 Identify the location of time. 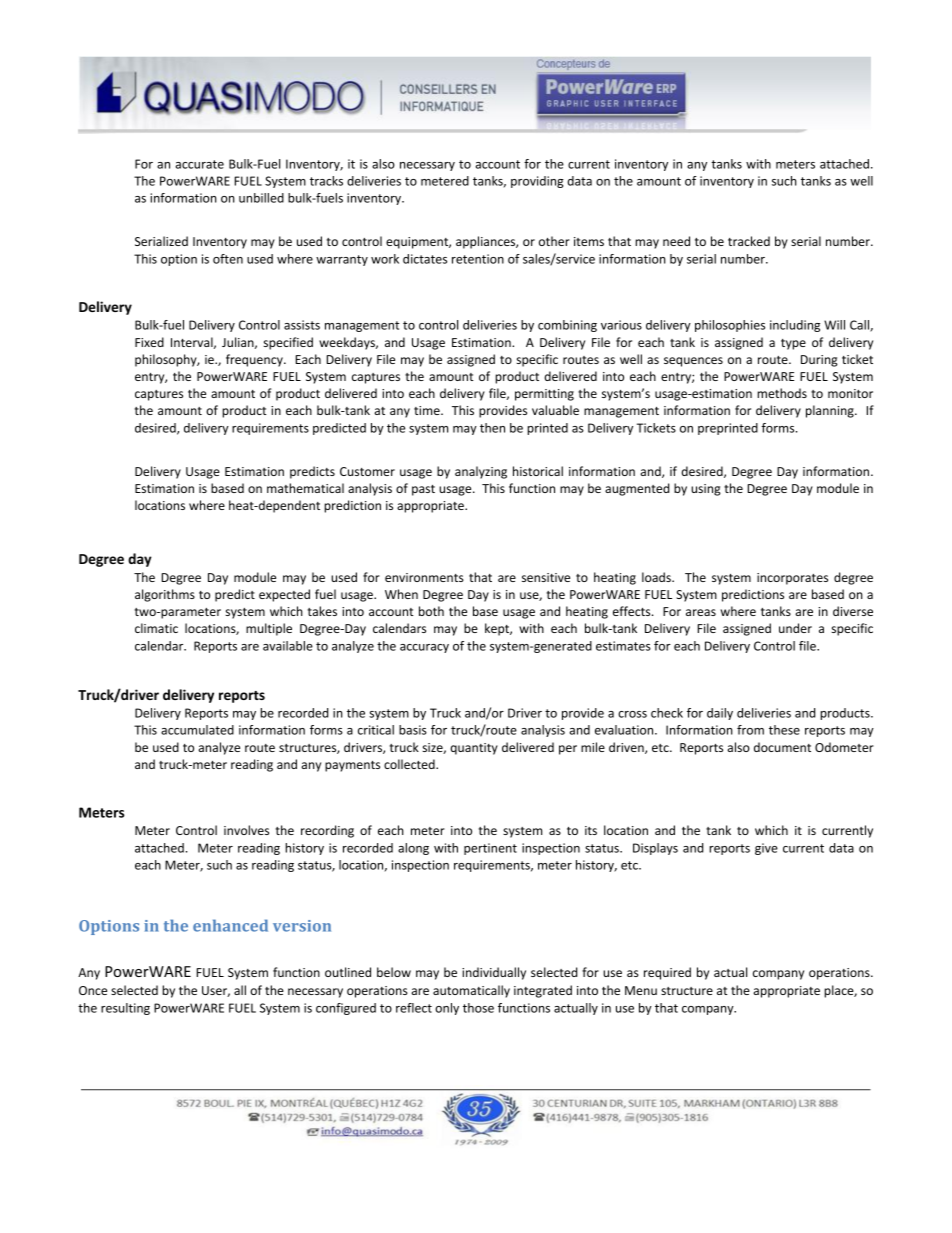
(428, 410).
